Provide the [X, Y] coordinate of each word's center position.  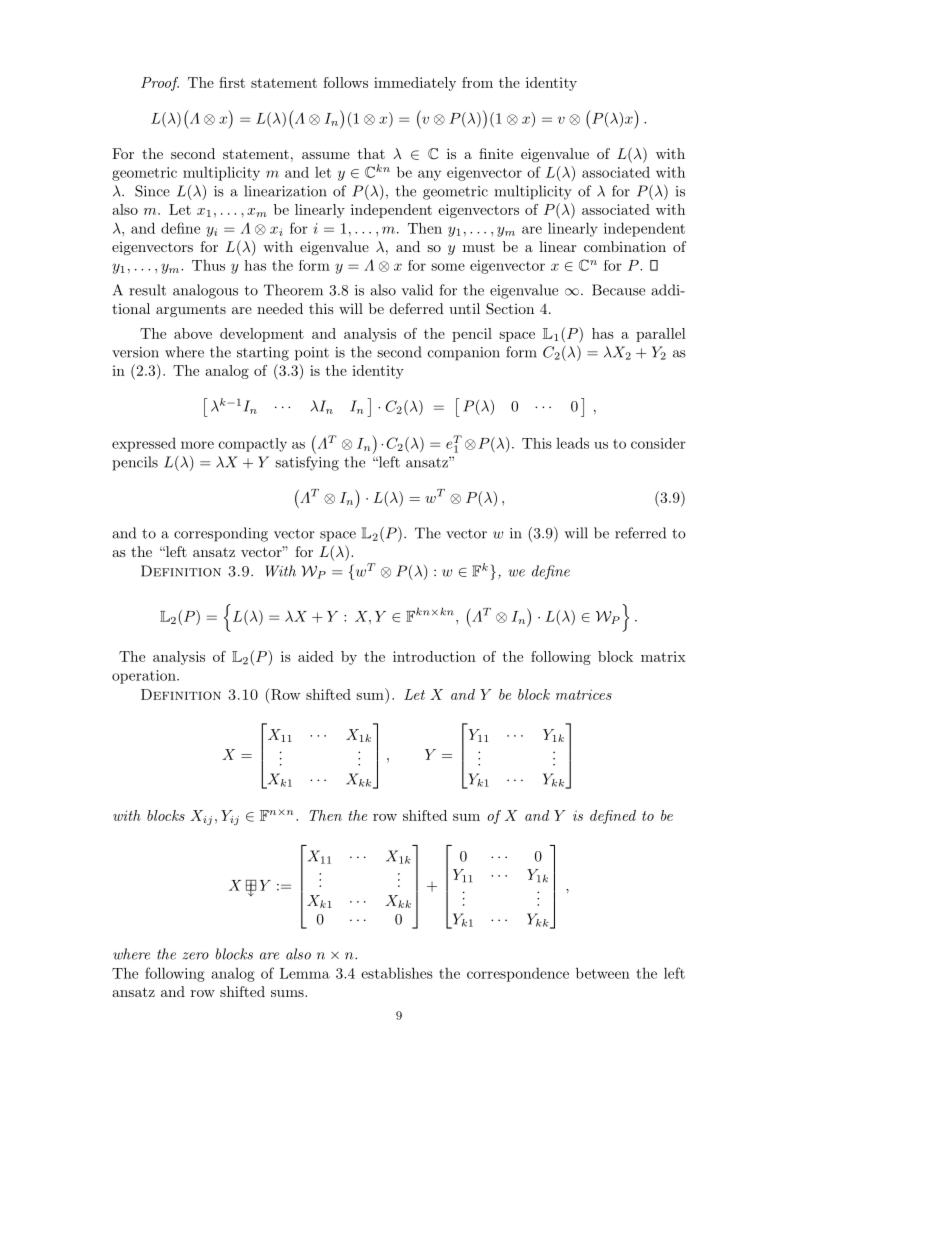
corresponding [221, 534]
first [232, 82]
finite [496, 153]
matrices [584, 694]
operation [145, 677]
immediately [415, 84]
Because [618, 290]
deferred [417, 308]
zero [196, 956]
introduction [434, 656]
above [193, 333]
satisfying [307, 463]
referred [640, 533]
